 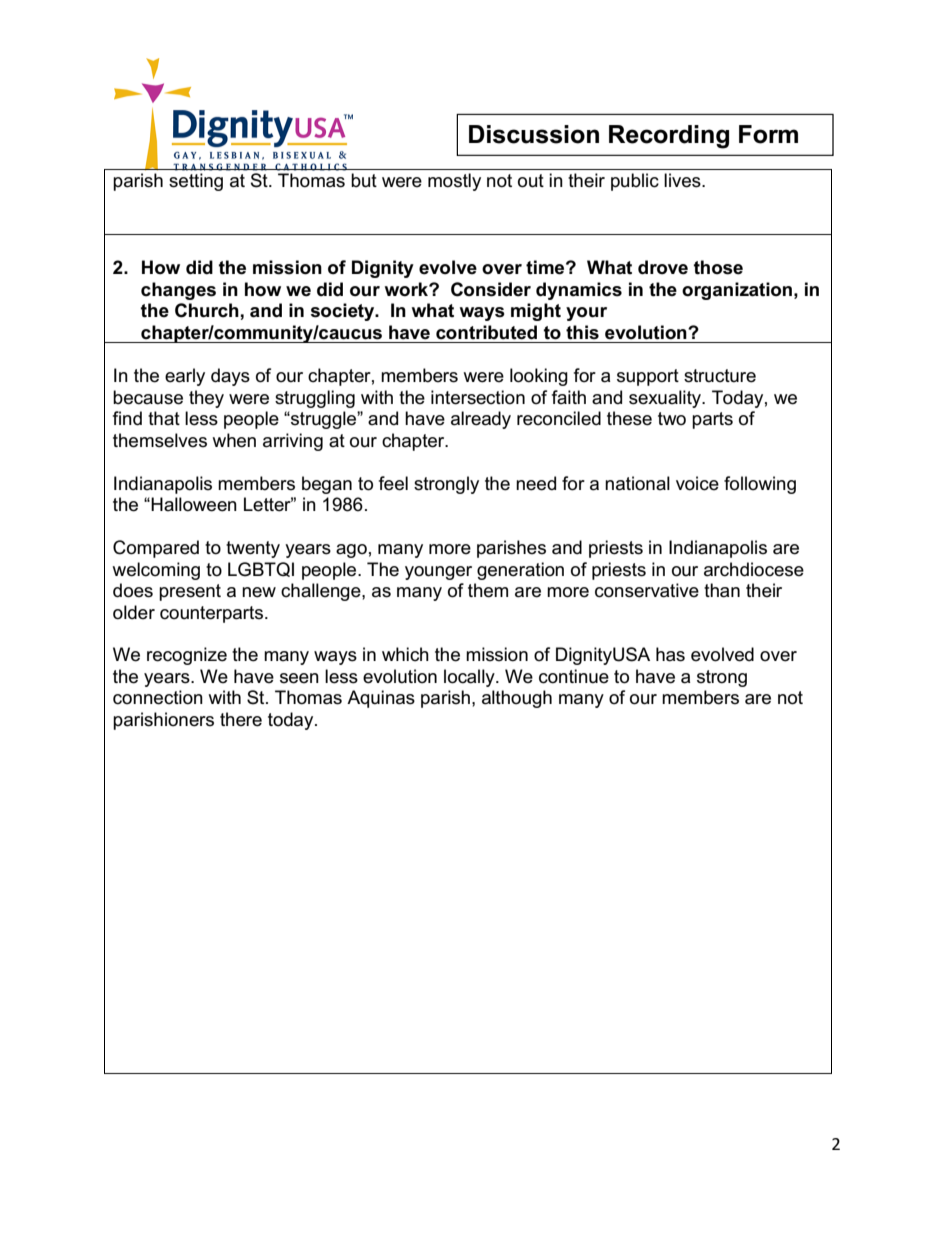 I want to click on has, so click(x=670, y=654).
